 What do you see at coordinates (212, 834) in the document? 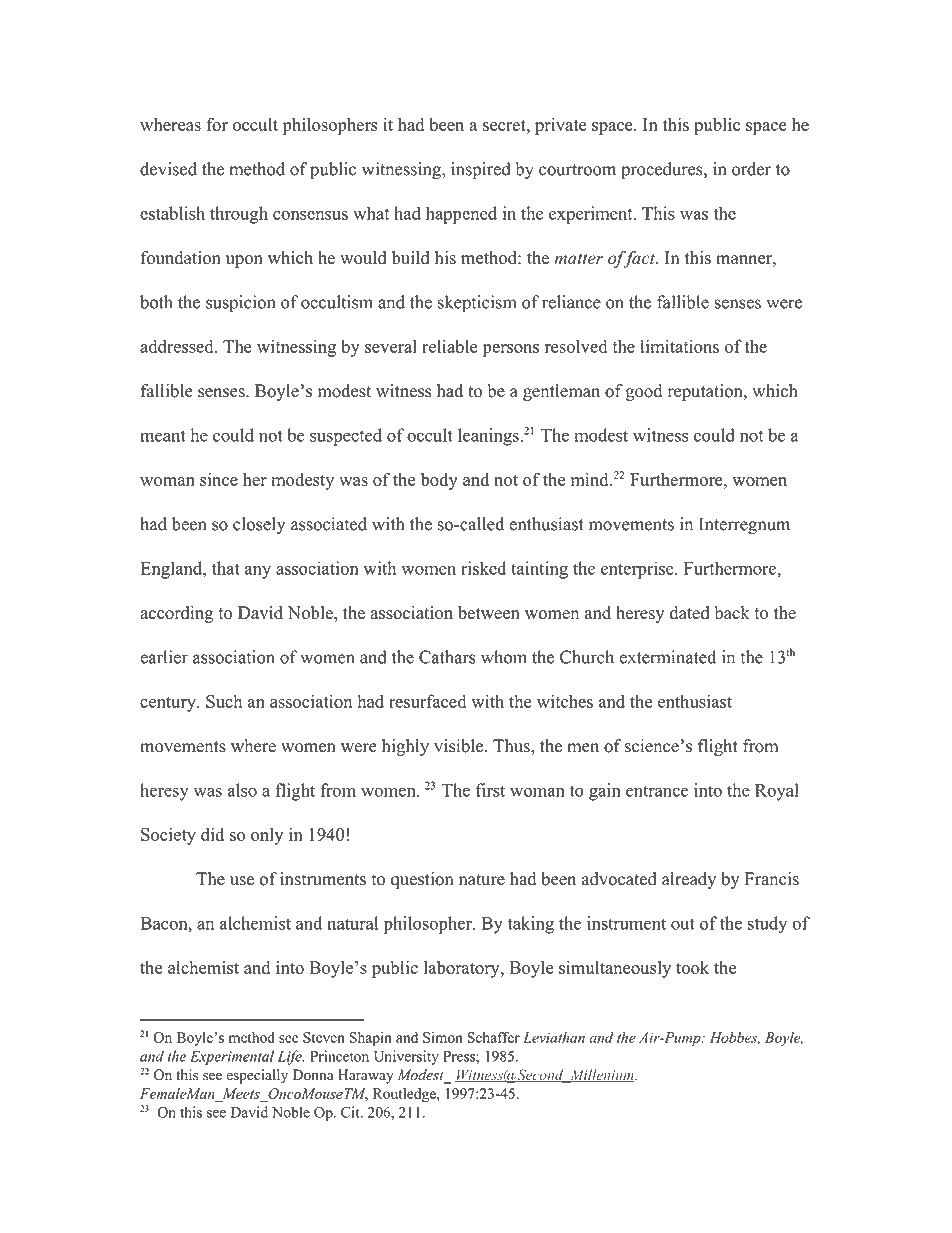
I see `did` at bounding box center [212, 834].
